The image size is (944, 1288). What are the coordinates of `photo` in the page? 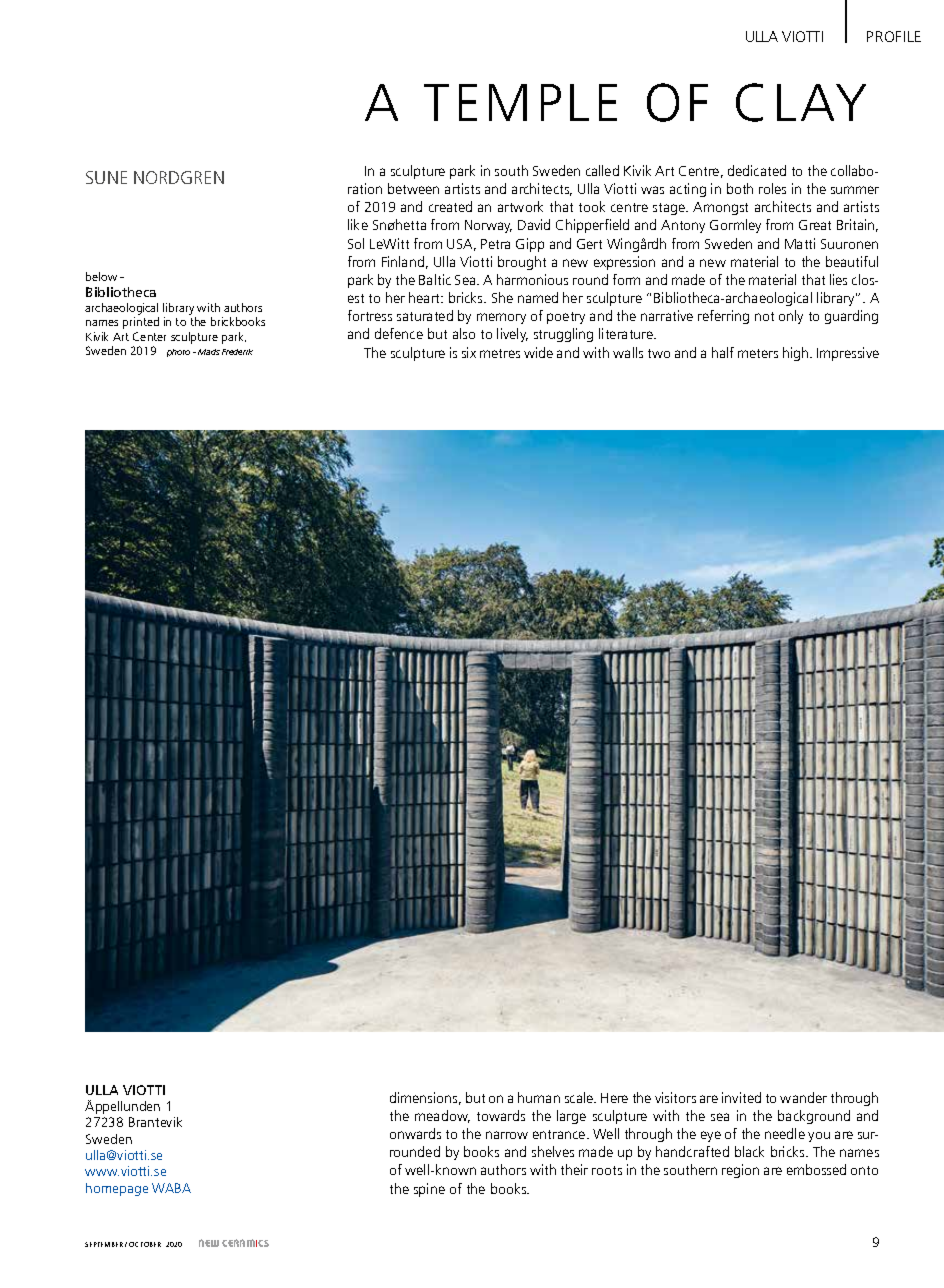 It's located at (178, 353).
